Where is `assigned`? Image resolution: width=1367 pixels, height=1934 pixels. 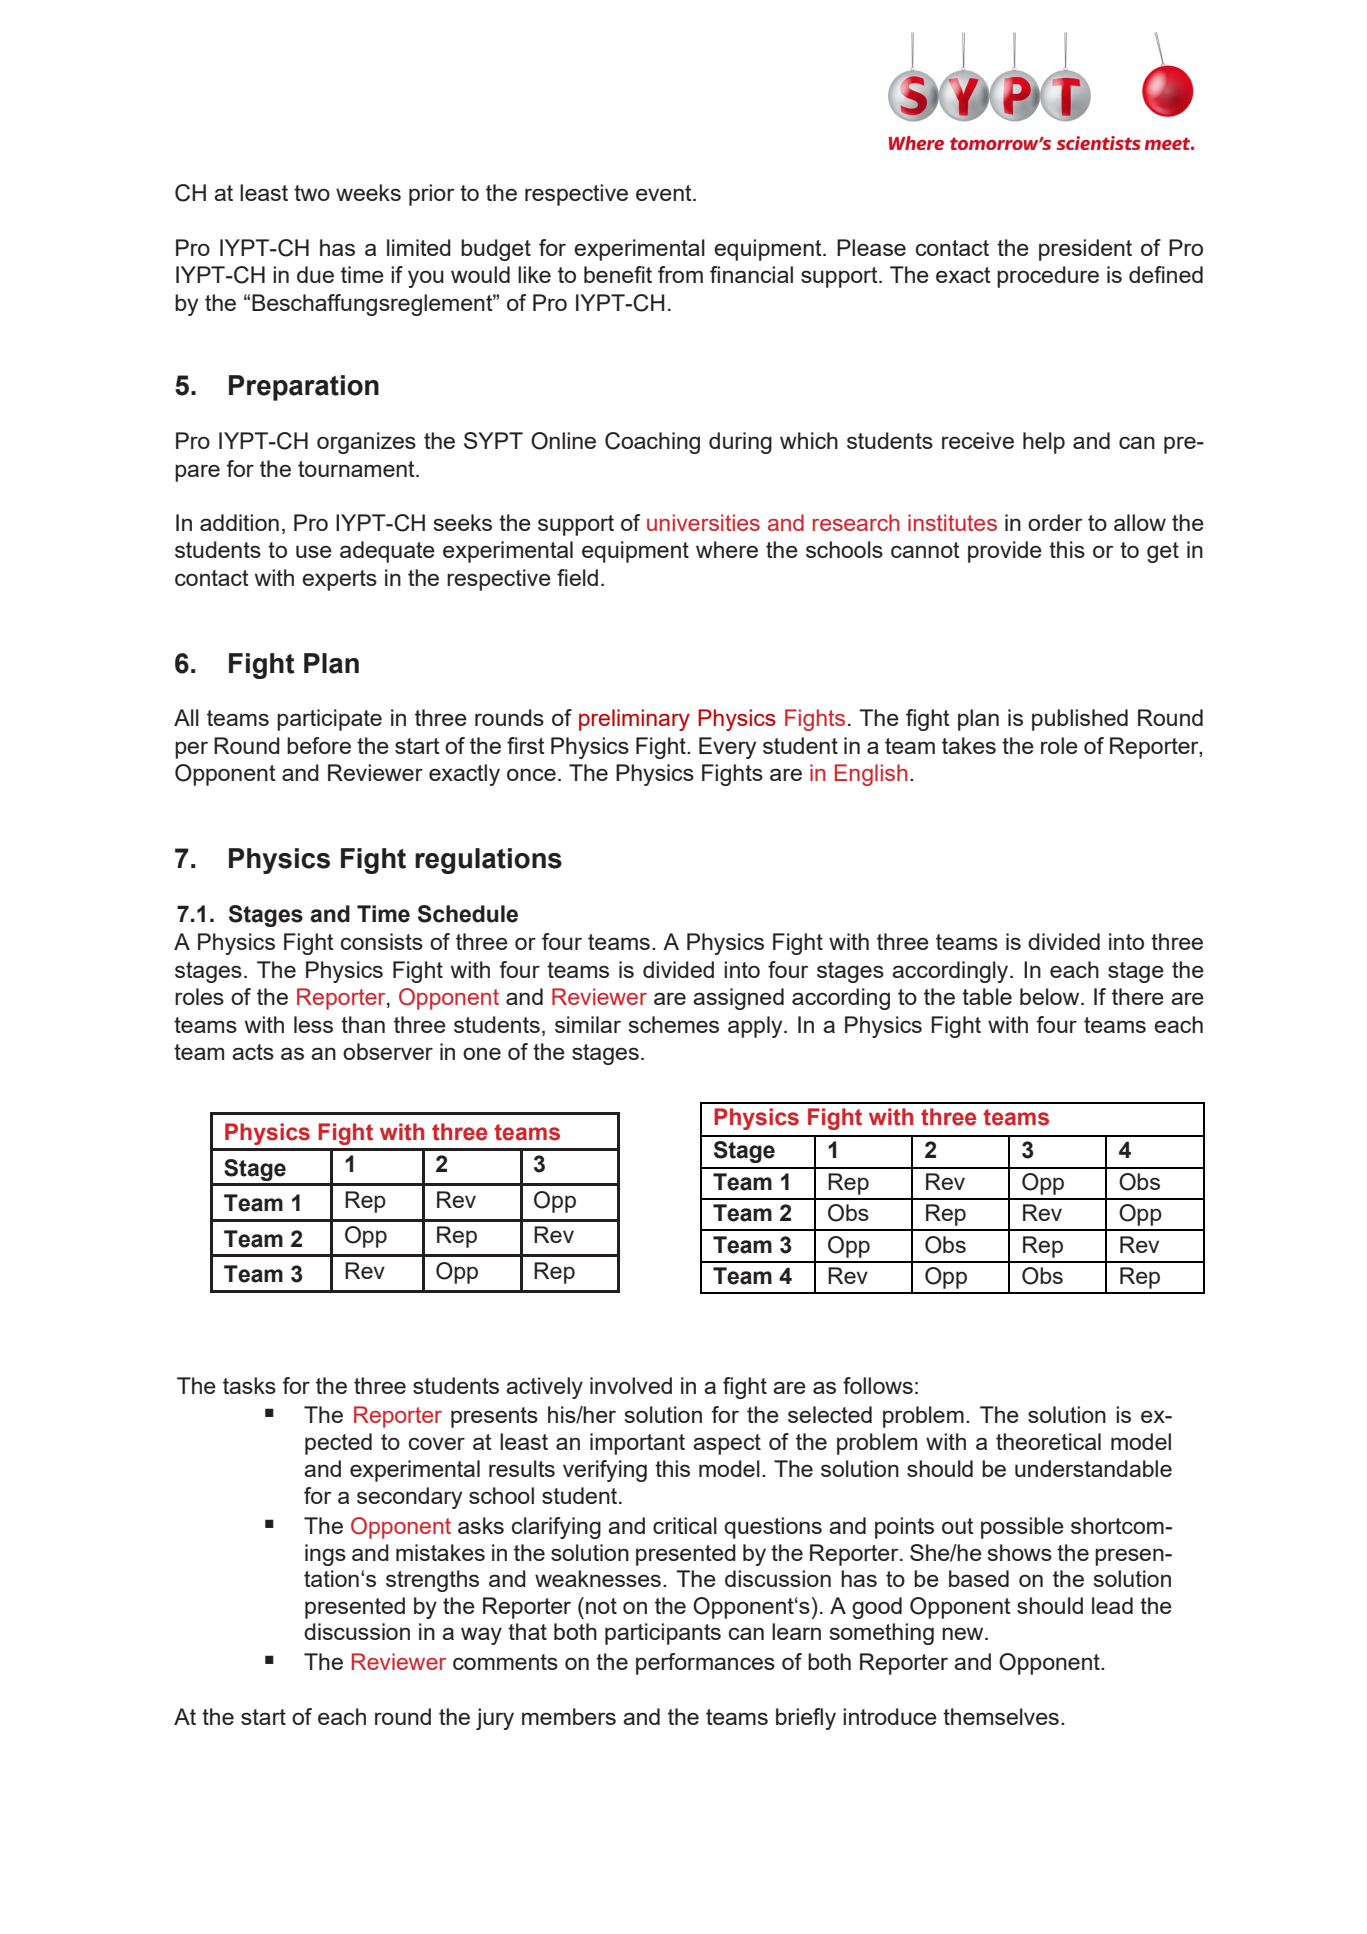
assigned is located at coordinates (738, 999).
